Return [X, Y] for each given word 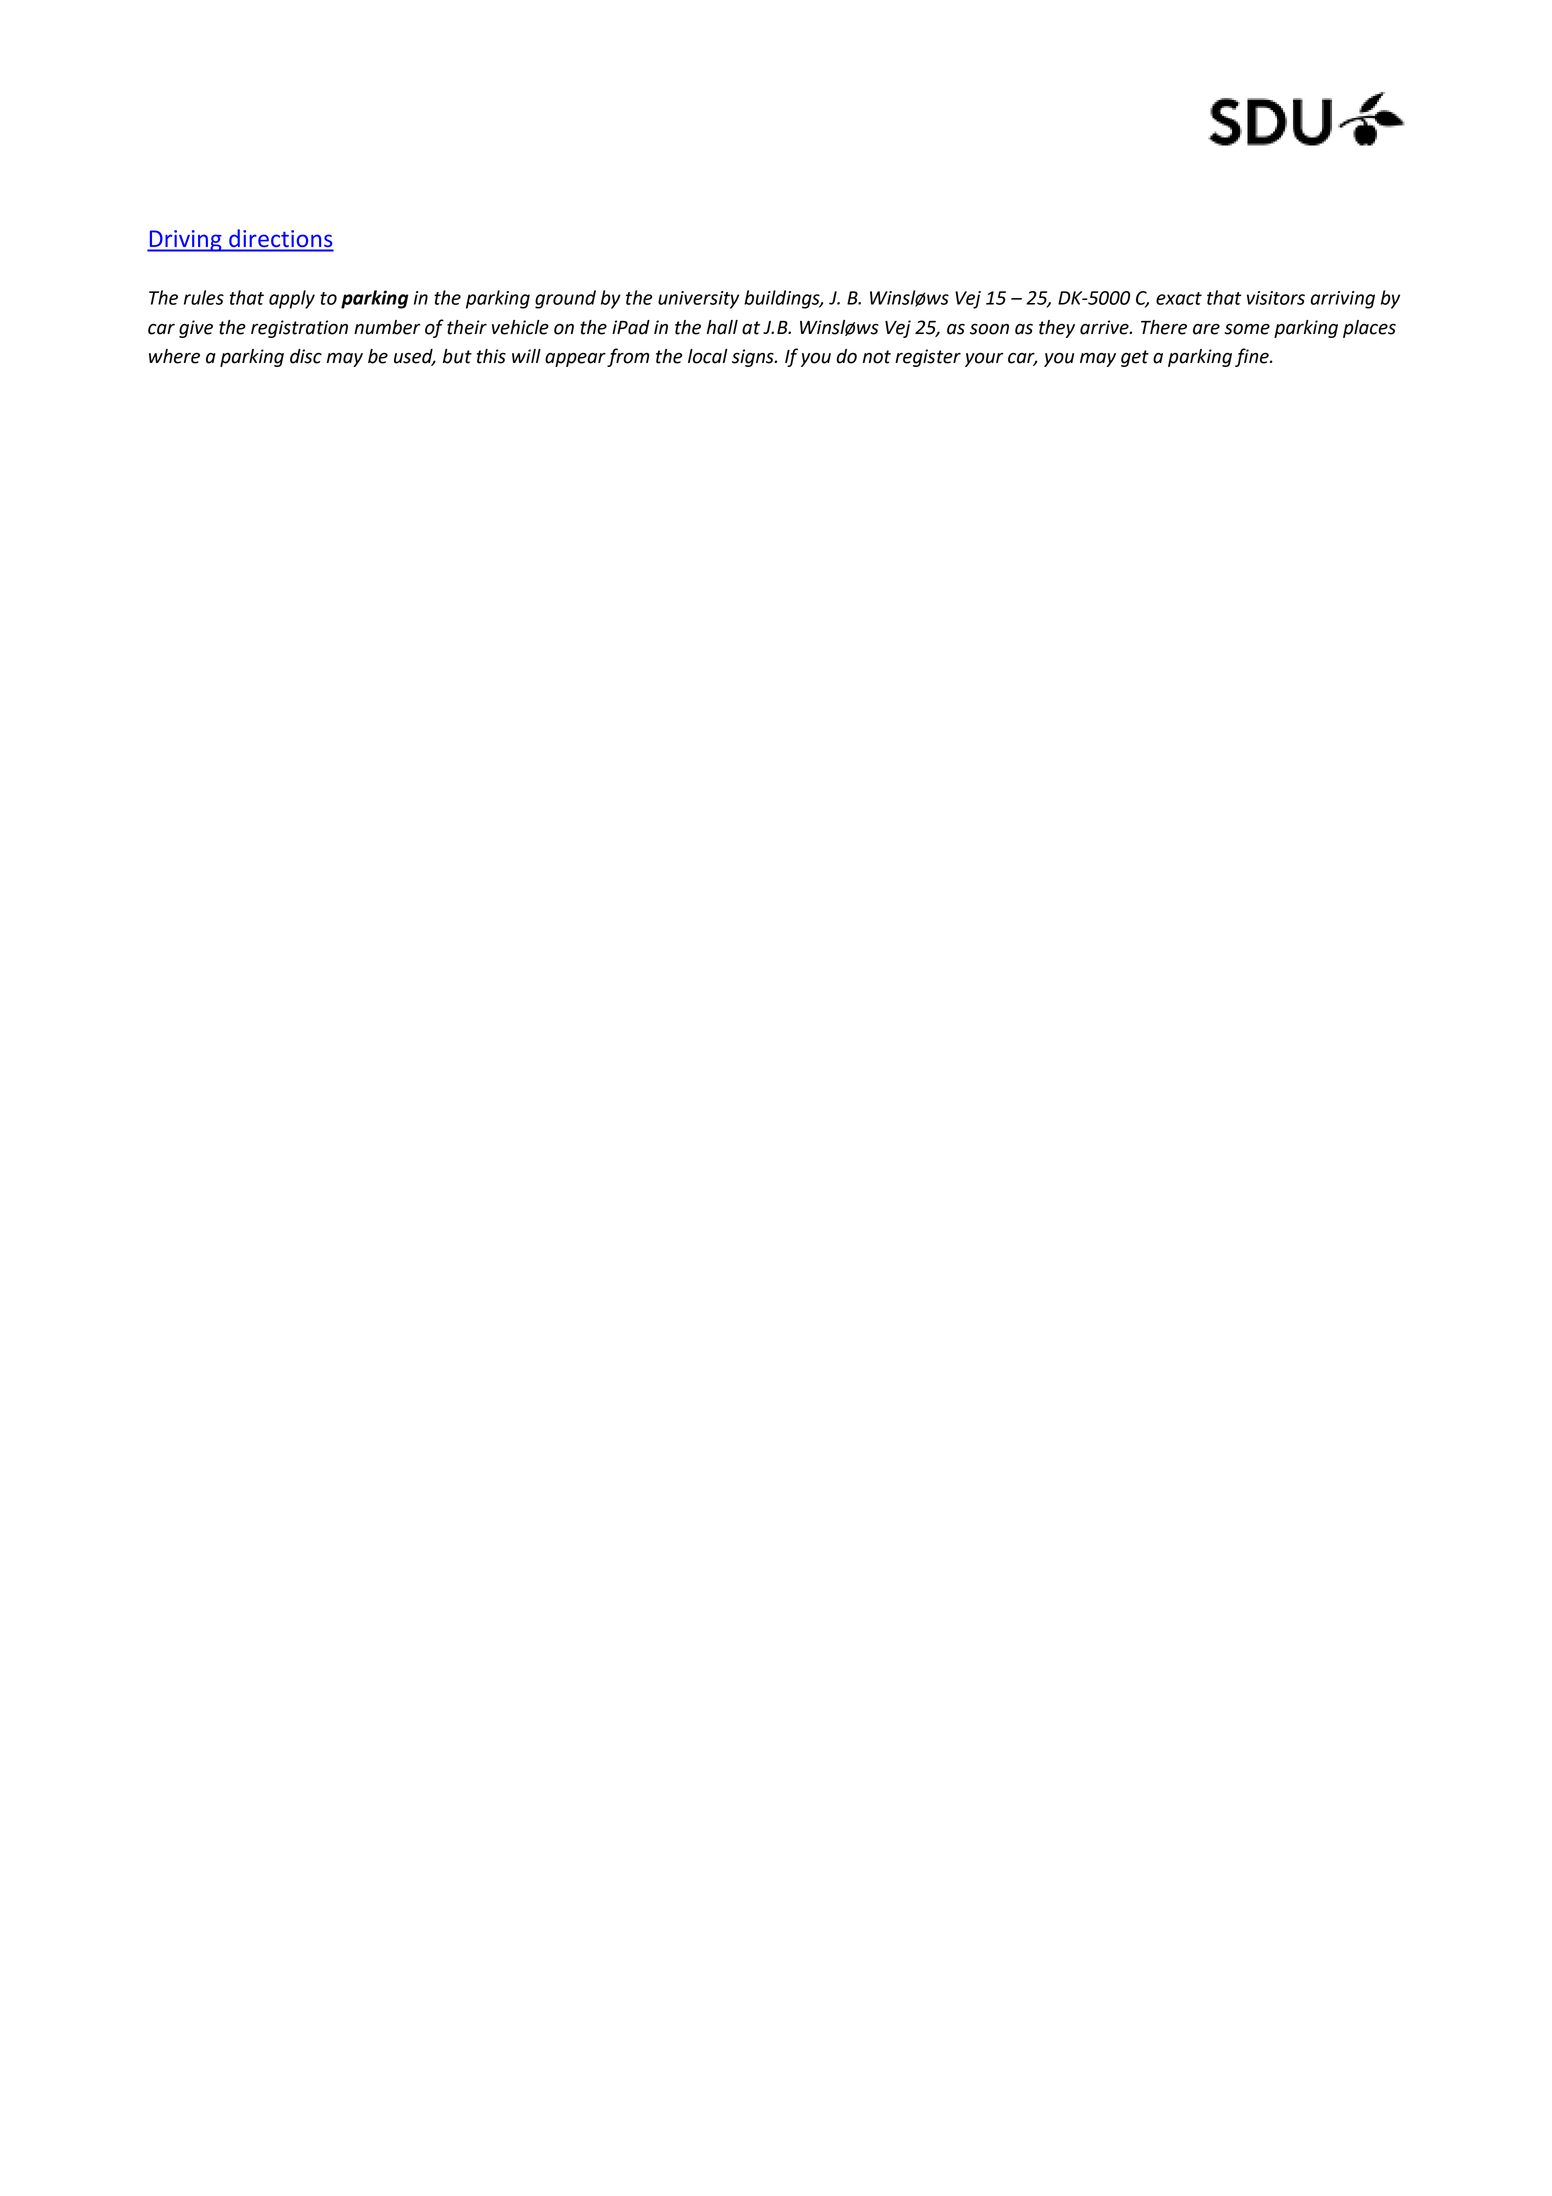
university [698, 300]
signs [754, 358]
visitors [1276, 298]
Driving [185, 241]
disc [306, 356]
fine [1253, 357]
